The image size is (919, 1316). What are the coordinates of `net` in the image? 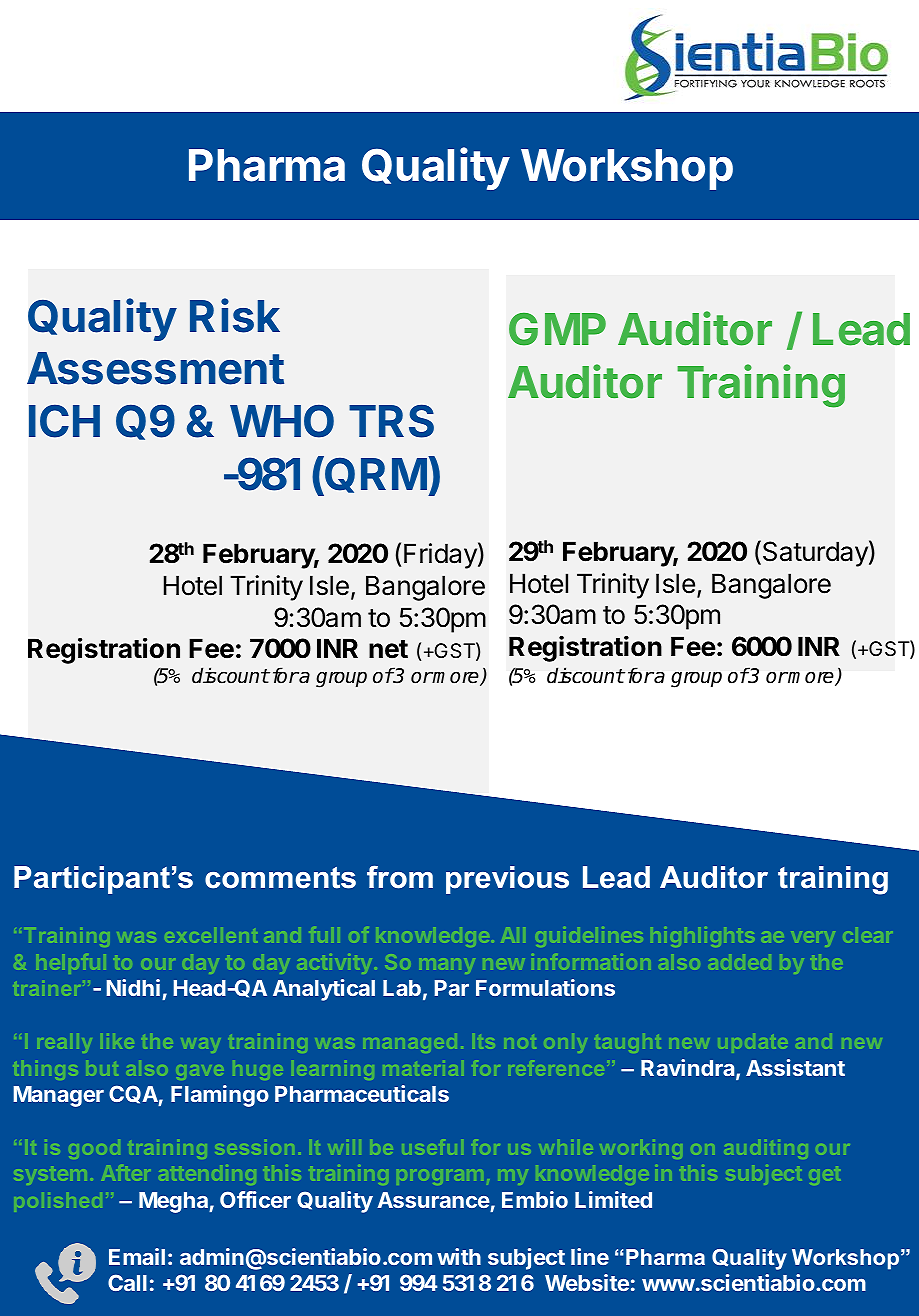 It's located at (388, 649).
